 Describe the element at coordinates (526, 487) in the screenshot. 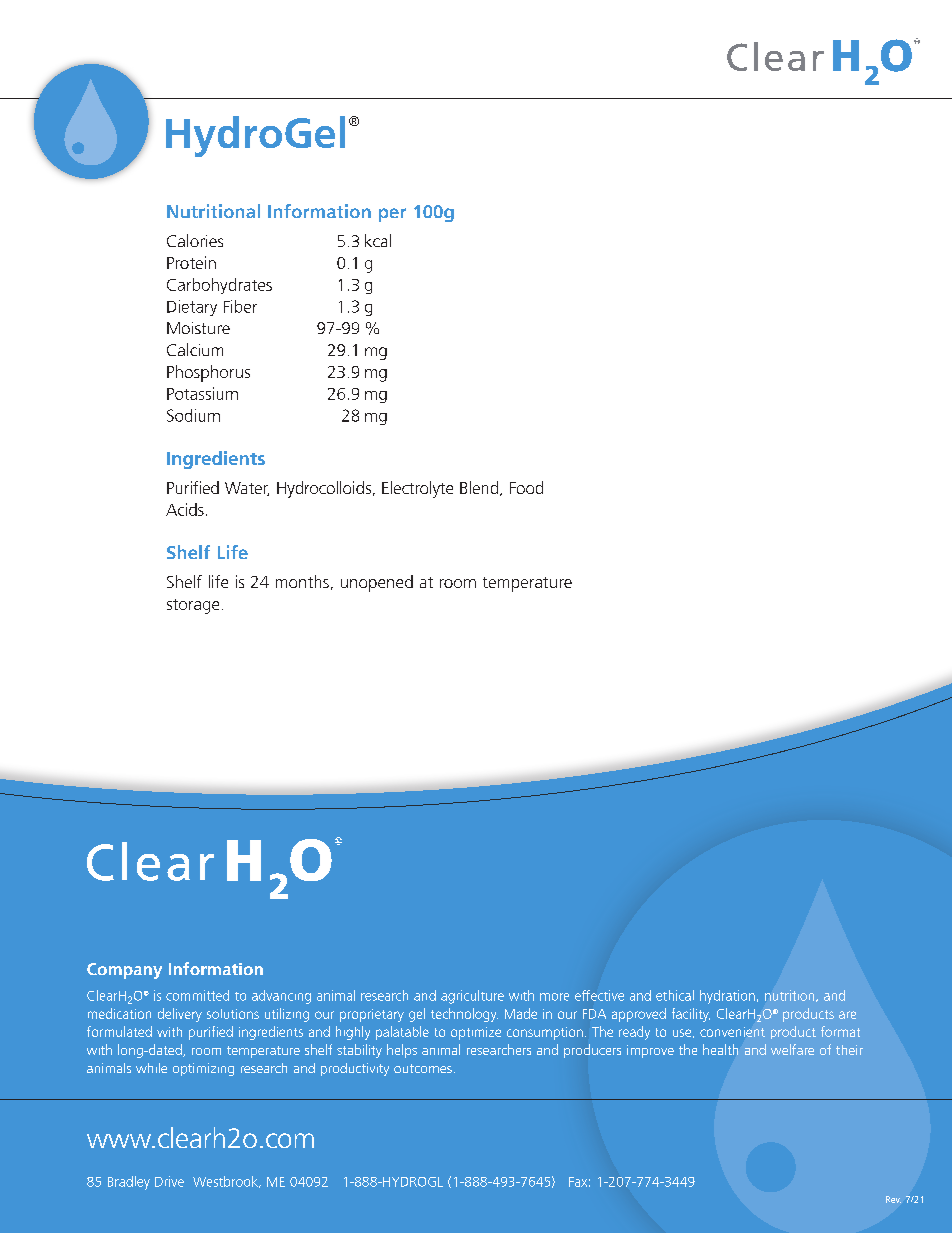

I see `Food` at that location.
